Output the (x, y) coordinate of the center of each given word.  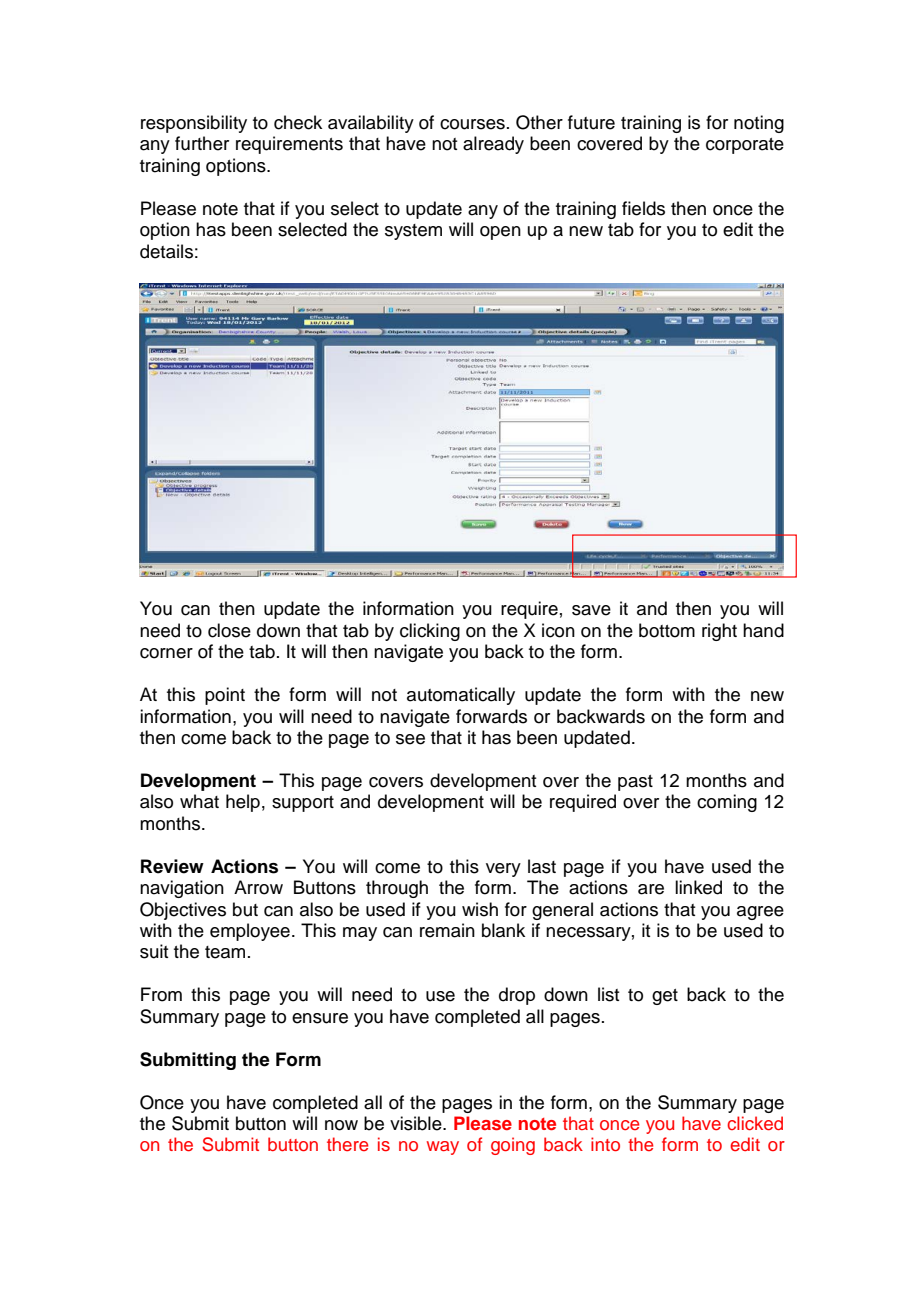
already (493, 145)
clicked (755, 1123)
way (443, 1148)
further (202, 143)
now (341, 1125)
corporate (745, 146)
